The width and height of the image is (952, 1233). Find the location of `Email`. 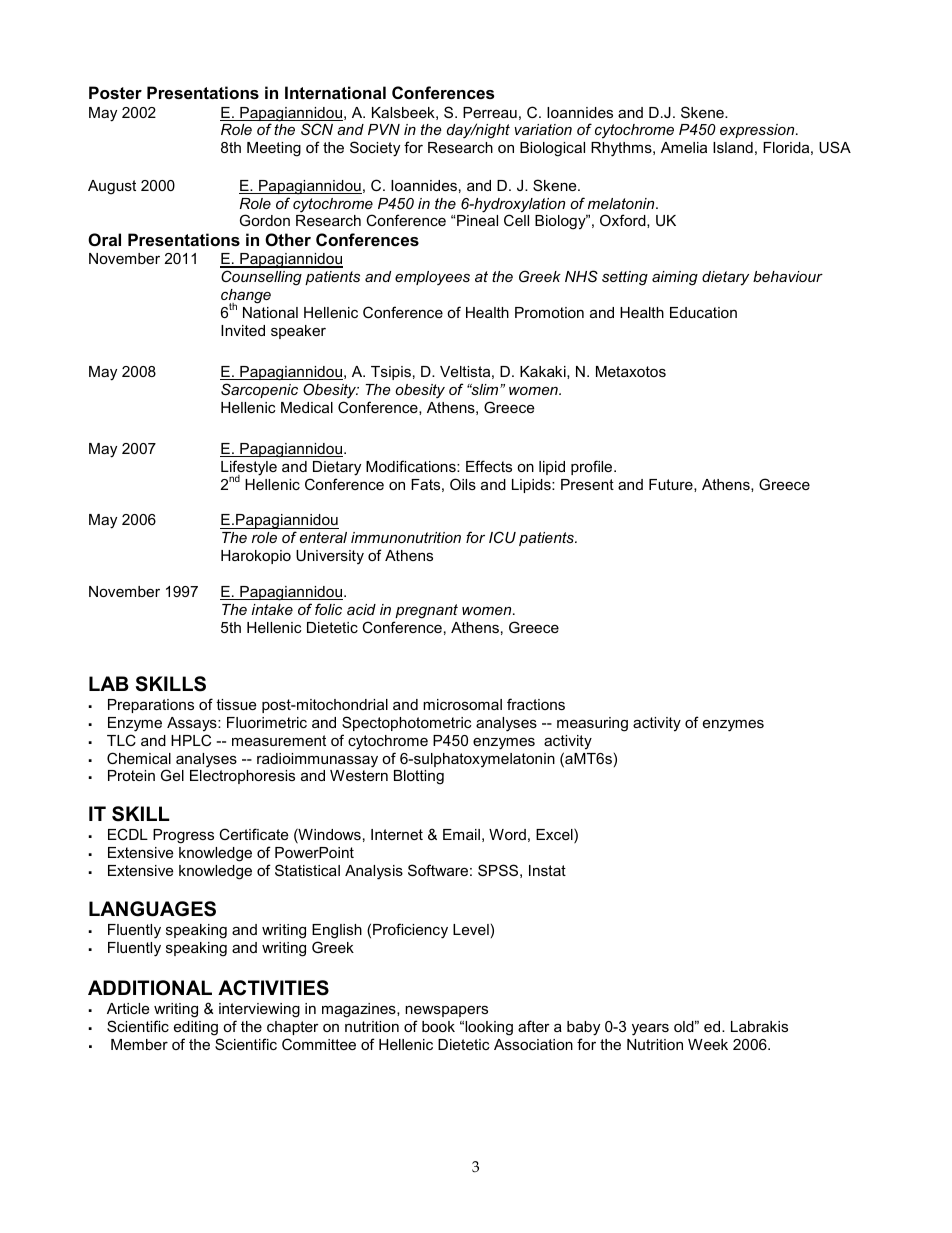

Email is located at coordinates (461, 834).
